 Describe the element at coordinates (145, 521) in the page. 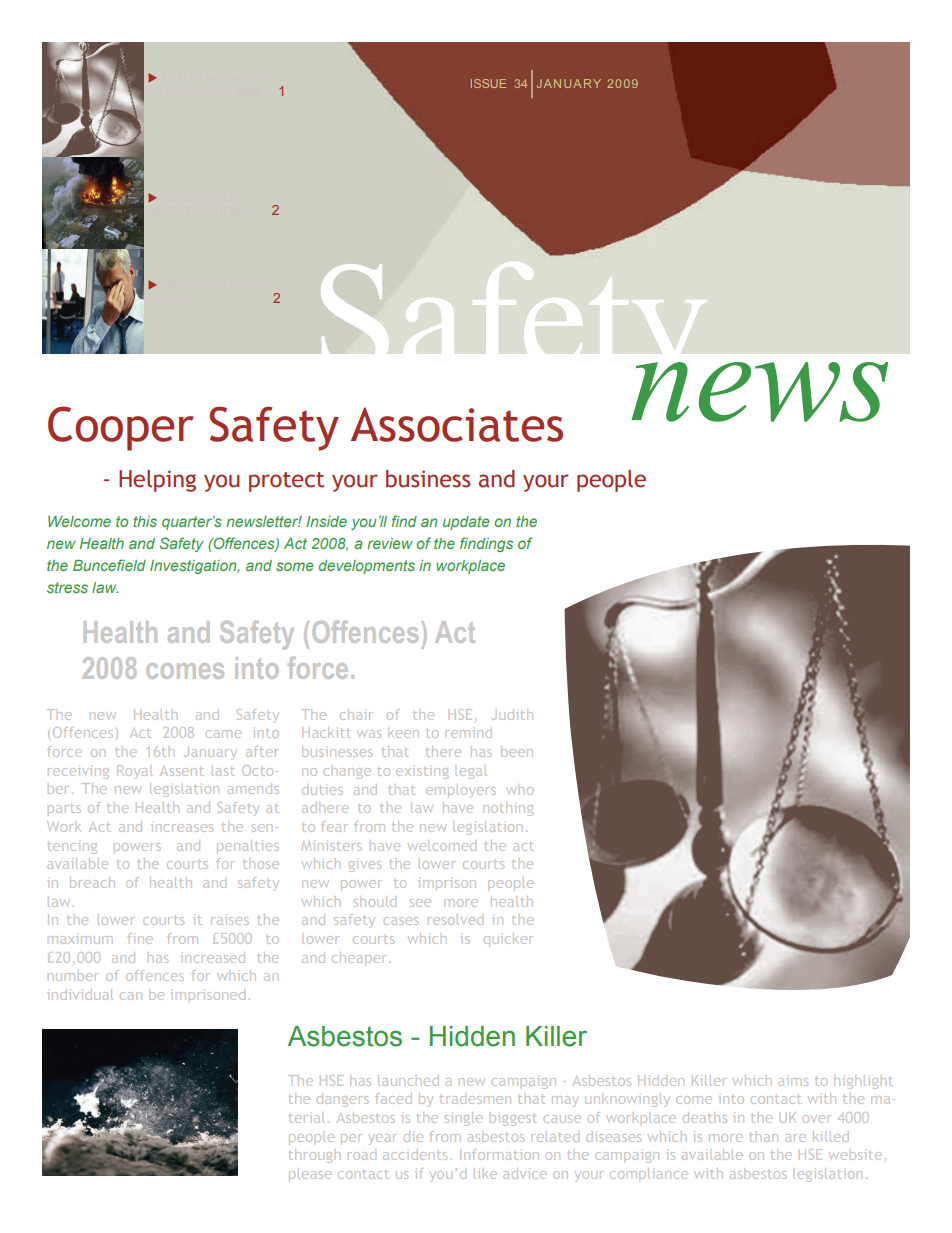

I see `this` at that location.
